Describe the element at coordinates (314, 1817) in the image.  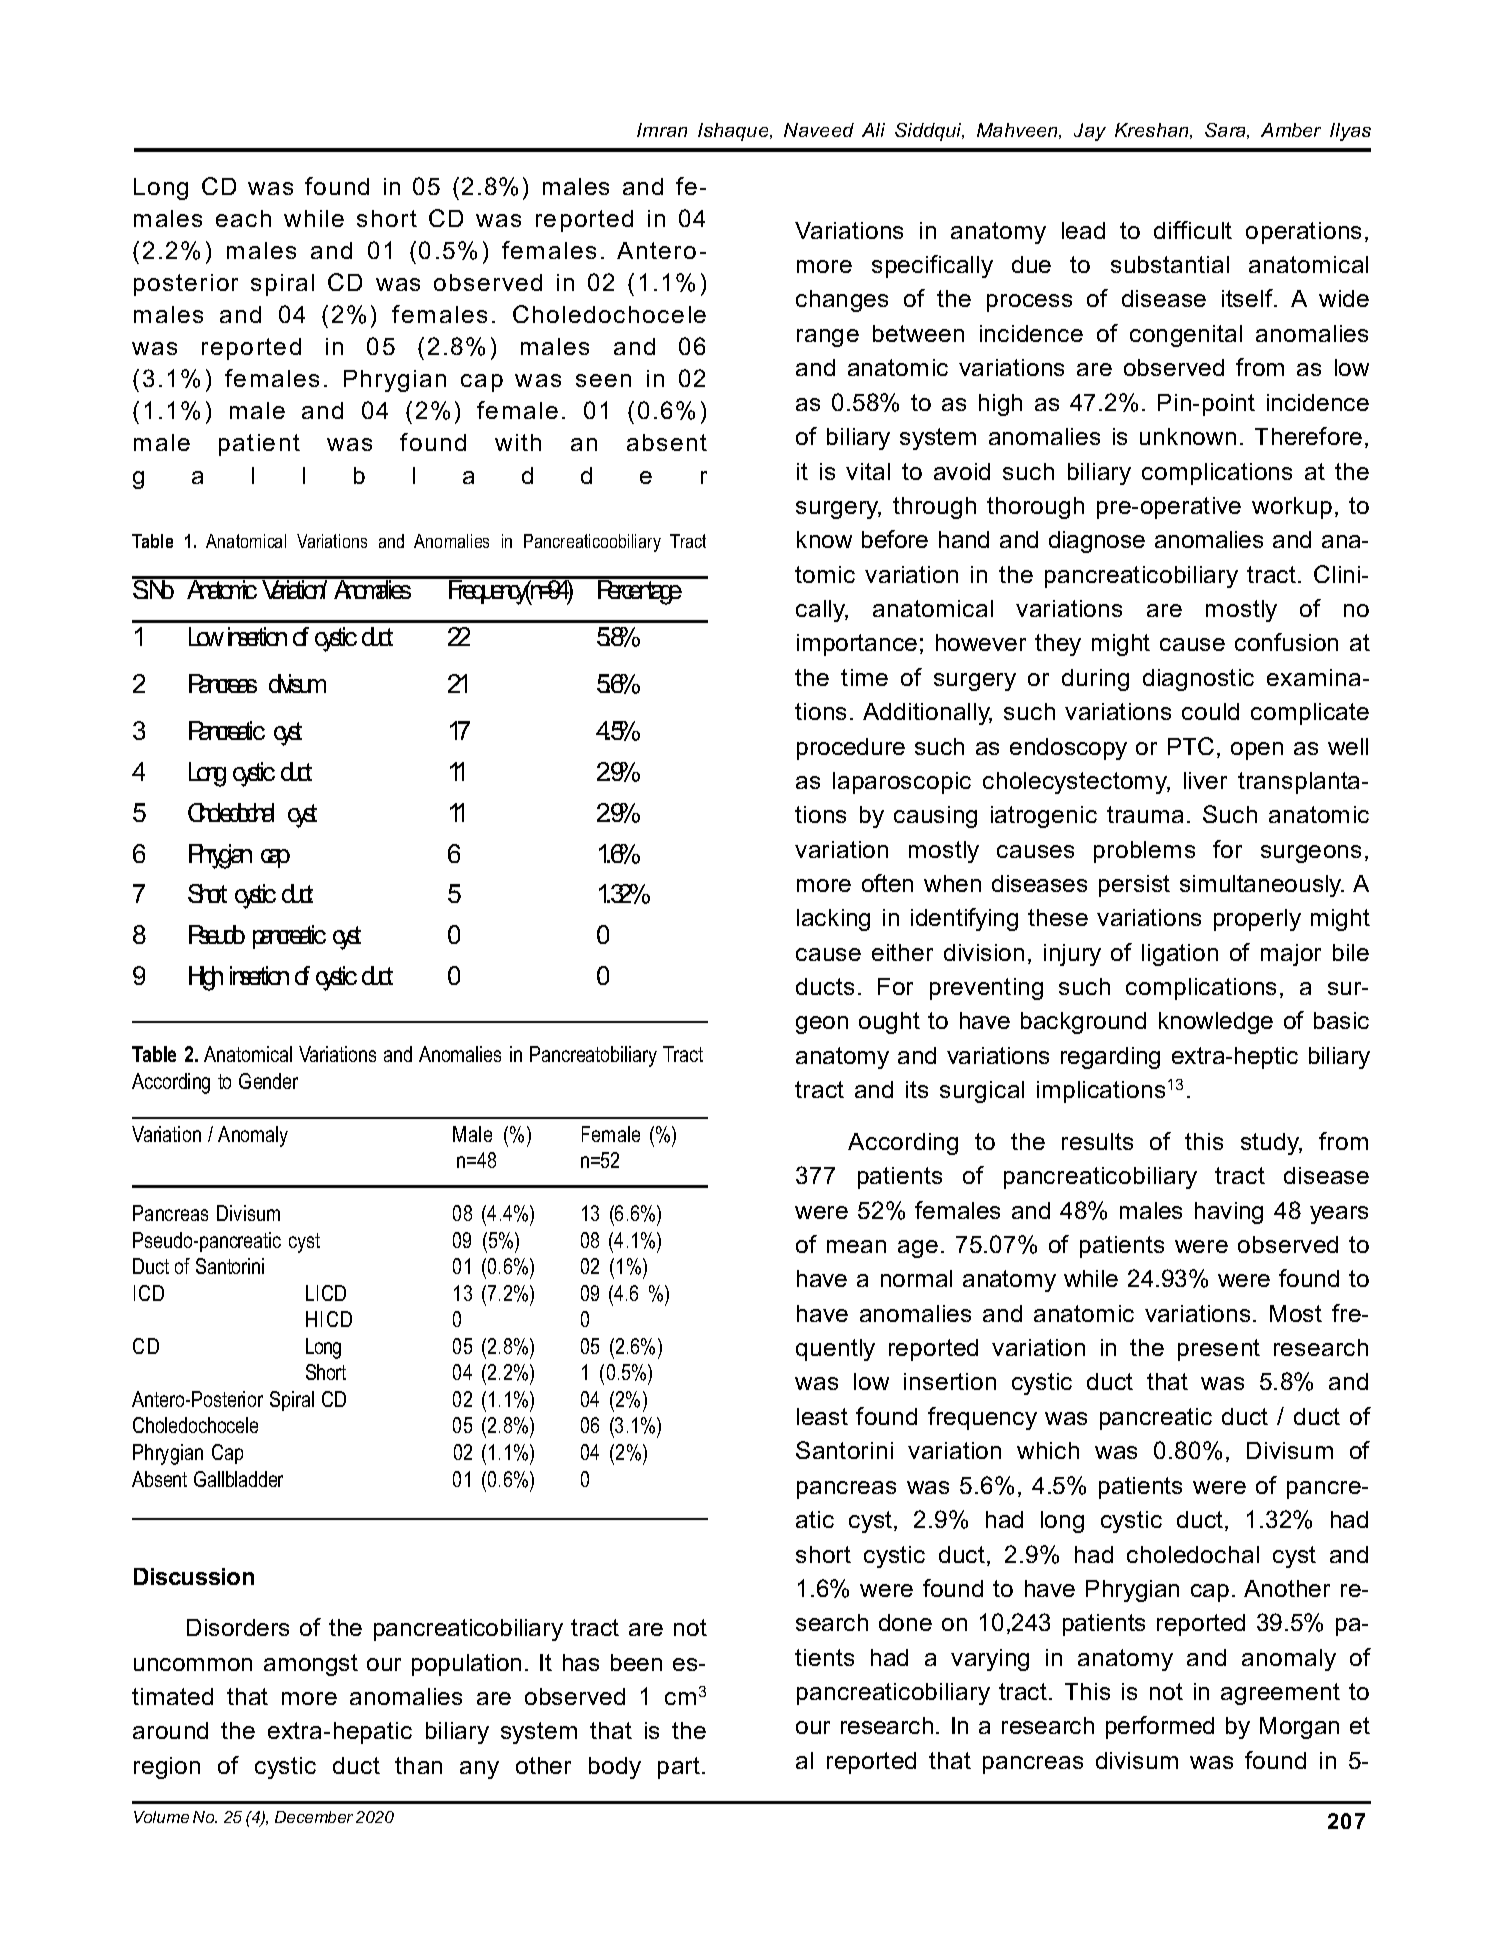
I see `December` at that location.
